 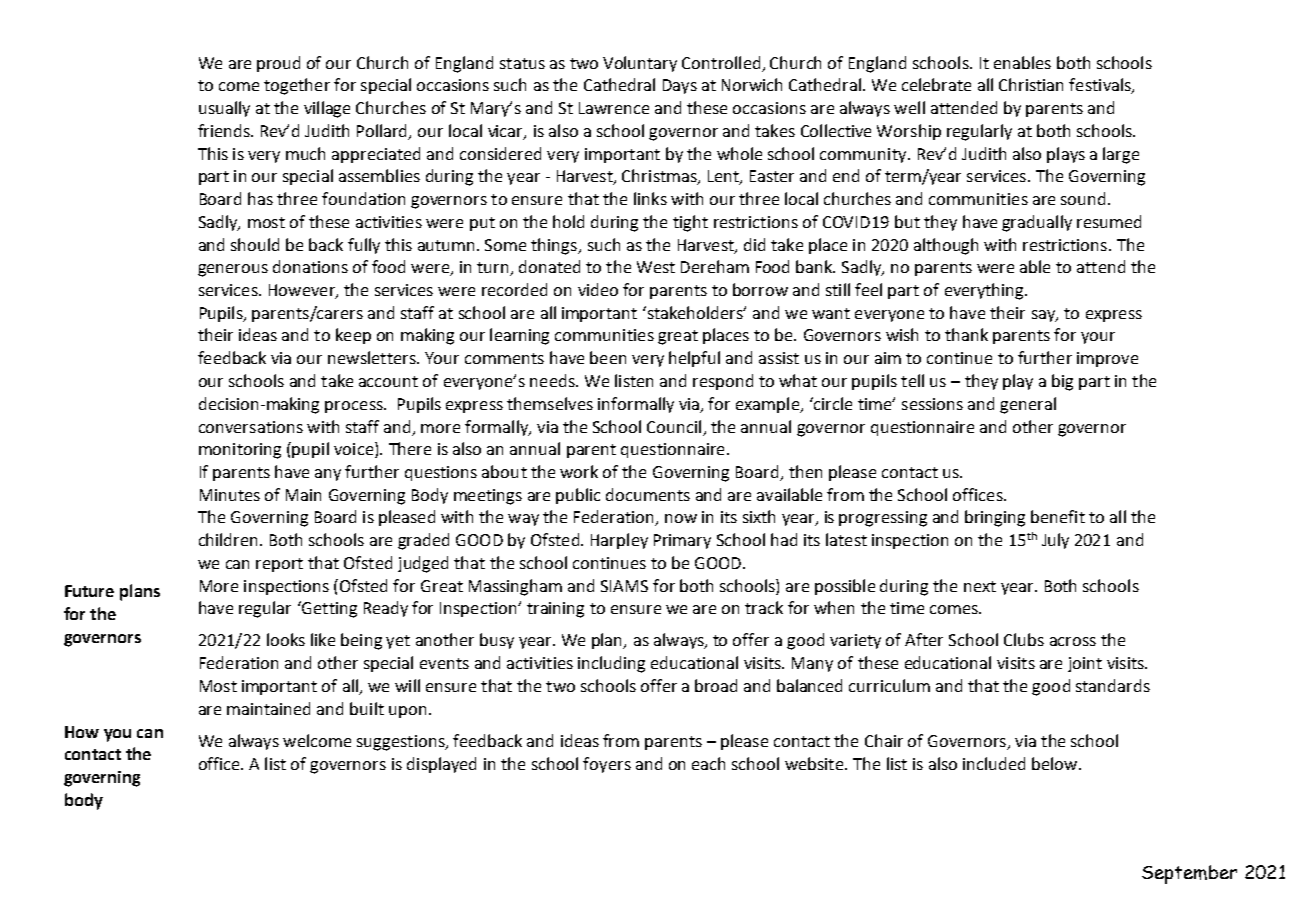 I want to click on Days, so click(x=680, y=86).
